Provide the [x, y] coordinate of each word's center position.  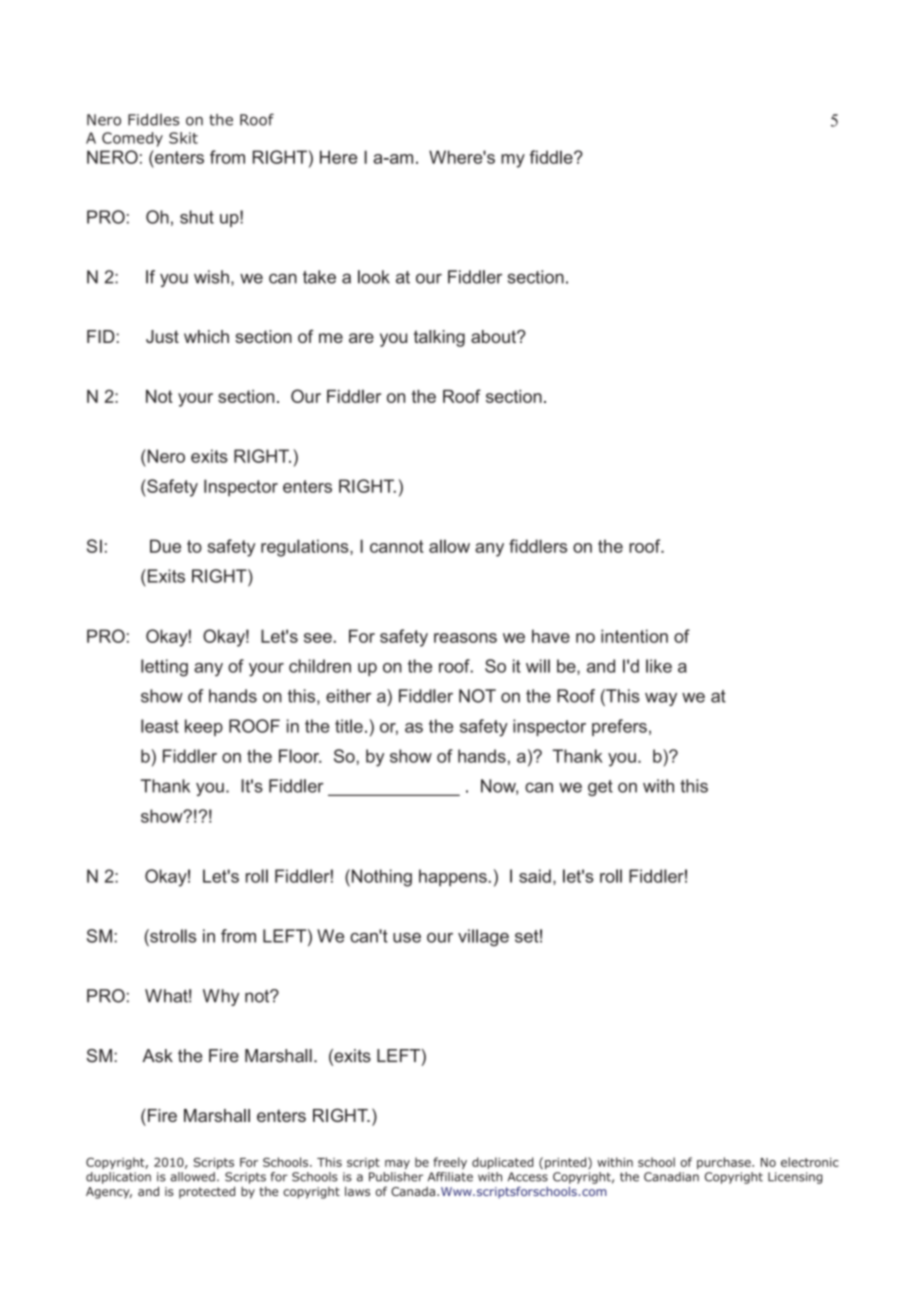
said [535, 876]
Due [165, 546]
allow [449, 546]
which [206, 336]
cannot [397, 546]
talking [439, 338]
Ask [157, 1056]
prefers [619, 727]
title [349, 726]
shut [197, 217]
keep [204, 727]
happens [454, 877]
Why [221, 997]
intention [634, 636]
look [374, 277]
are [361, 338]
